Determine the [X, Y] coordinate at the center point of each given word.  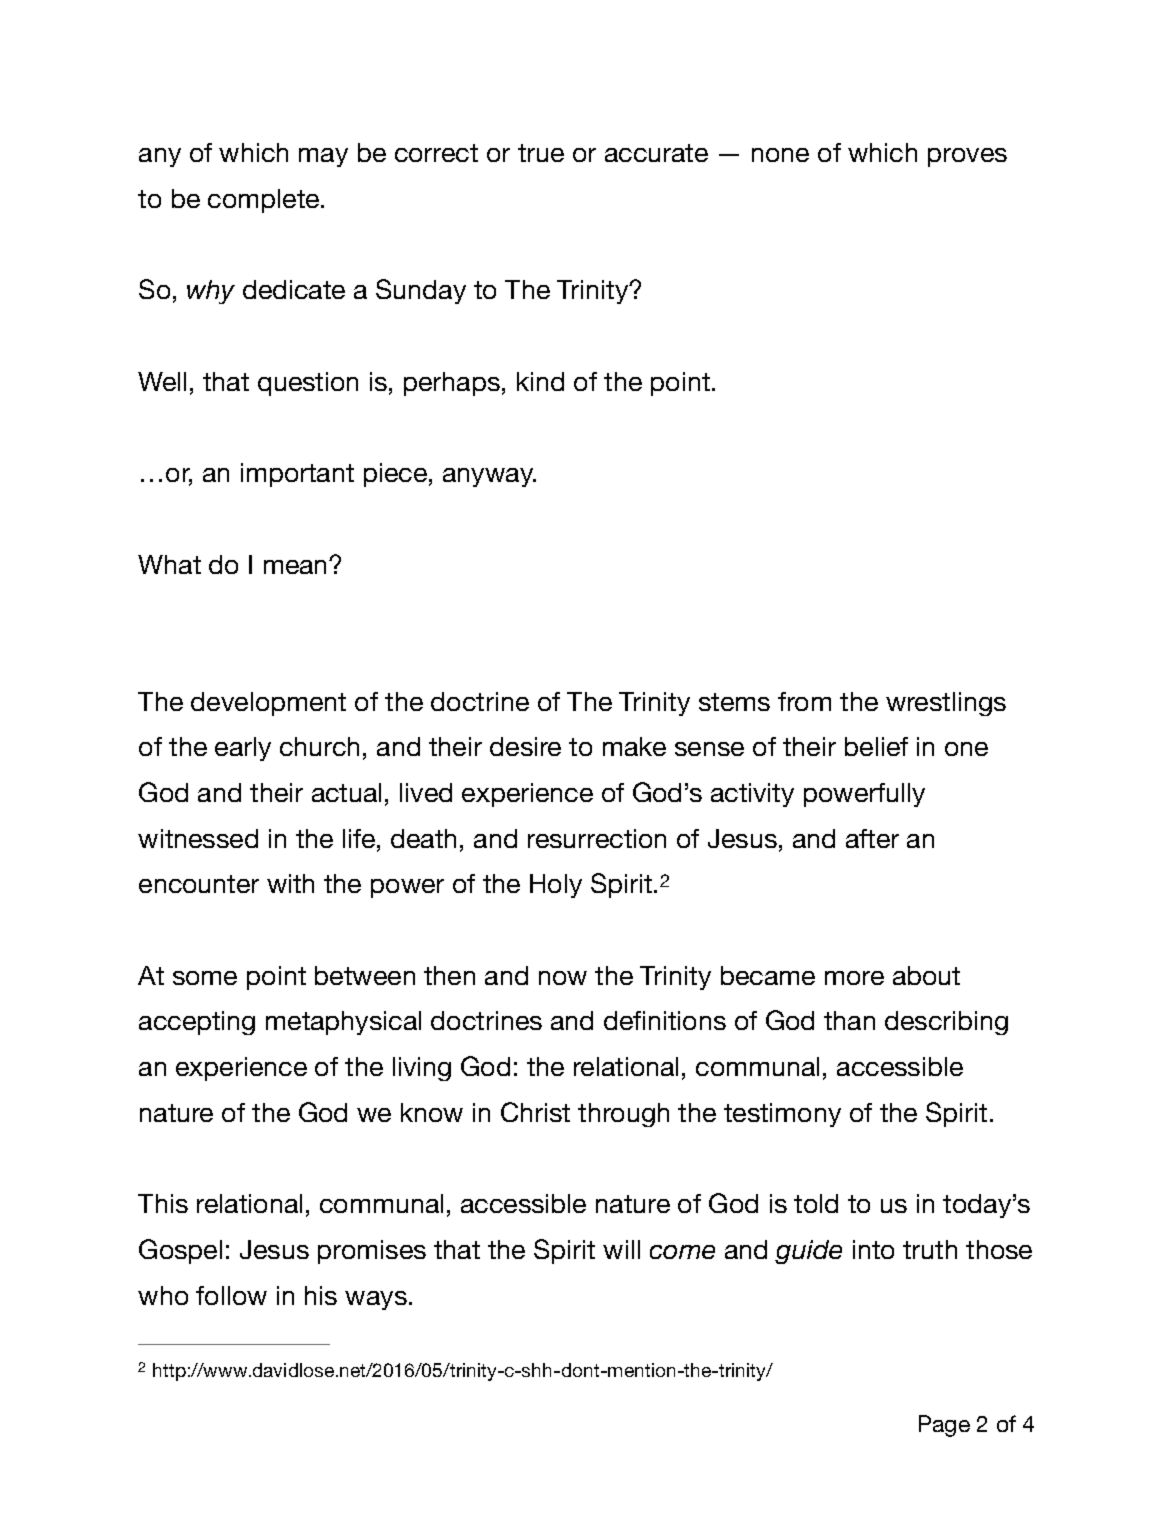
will [621, 1249]
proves [967, 157]
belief [876, 746]
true [541, 153]
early [243, 749]
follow [231, 1295]
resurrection [597, 838]
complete [263, 201]
